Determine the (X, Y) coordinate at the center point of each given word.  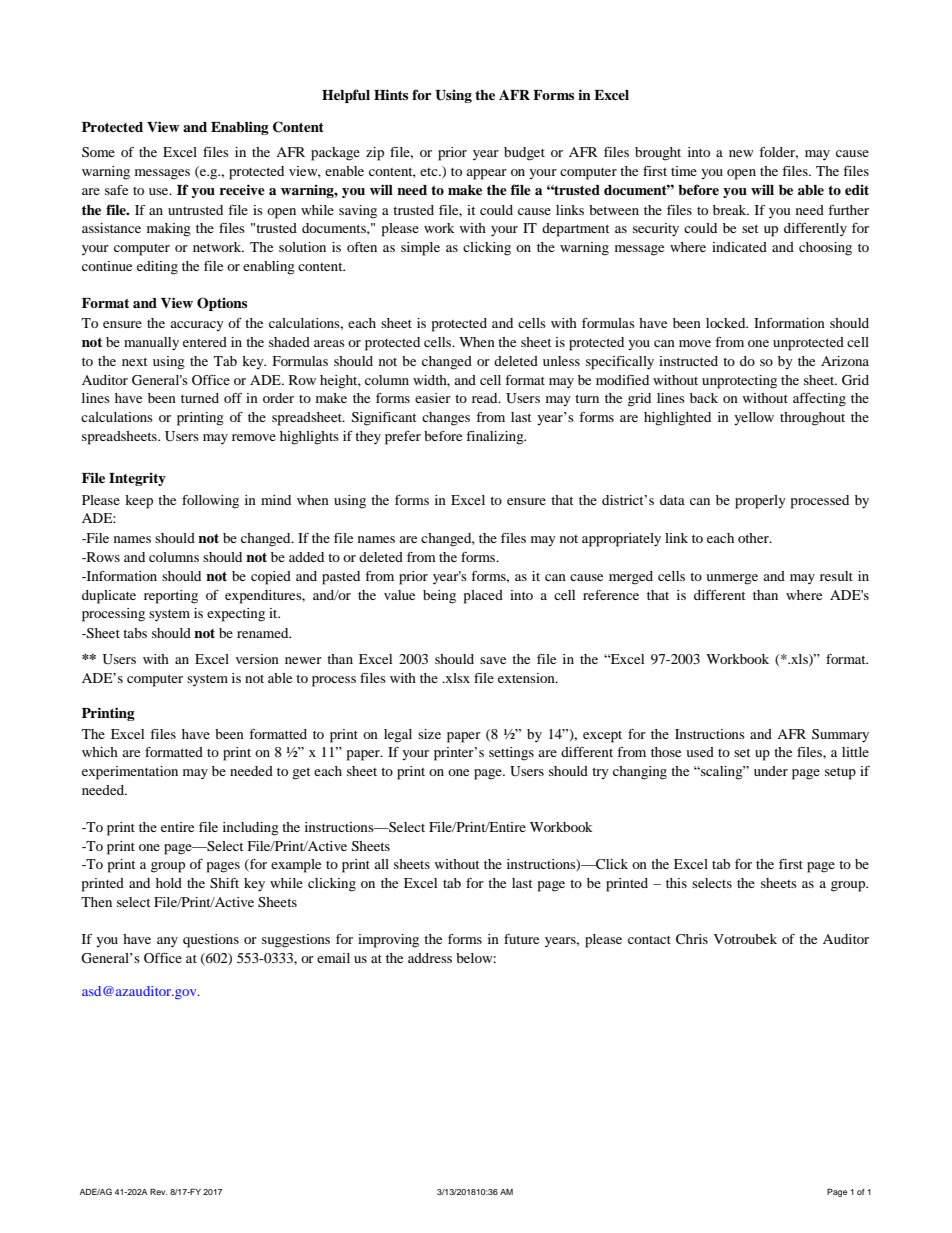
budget (524, 154)
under (771, 771)
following (210, 502)
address (430, 958)
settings (511, 754)
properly (760, 502)
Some (98, 152)
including (251, 829)
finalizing (496, 438)
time (684, 171)
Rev (158, 1191)
